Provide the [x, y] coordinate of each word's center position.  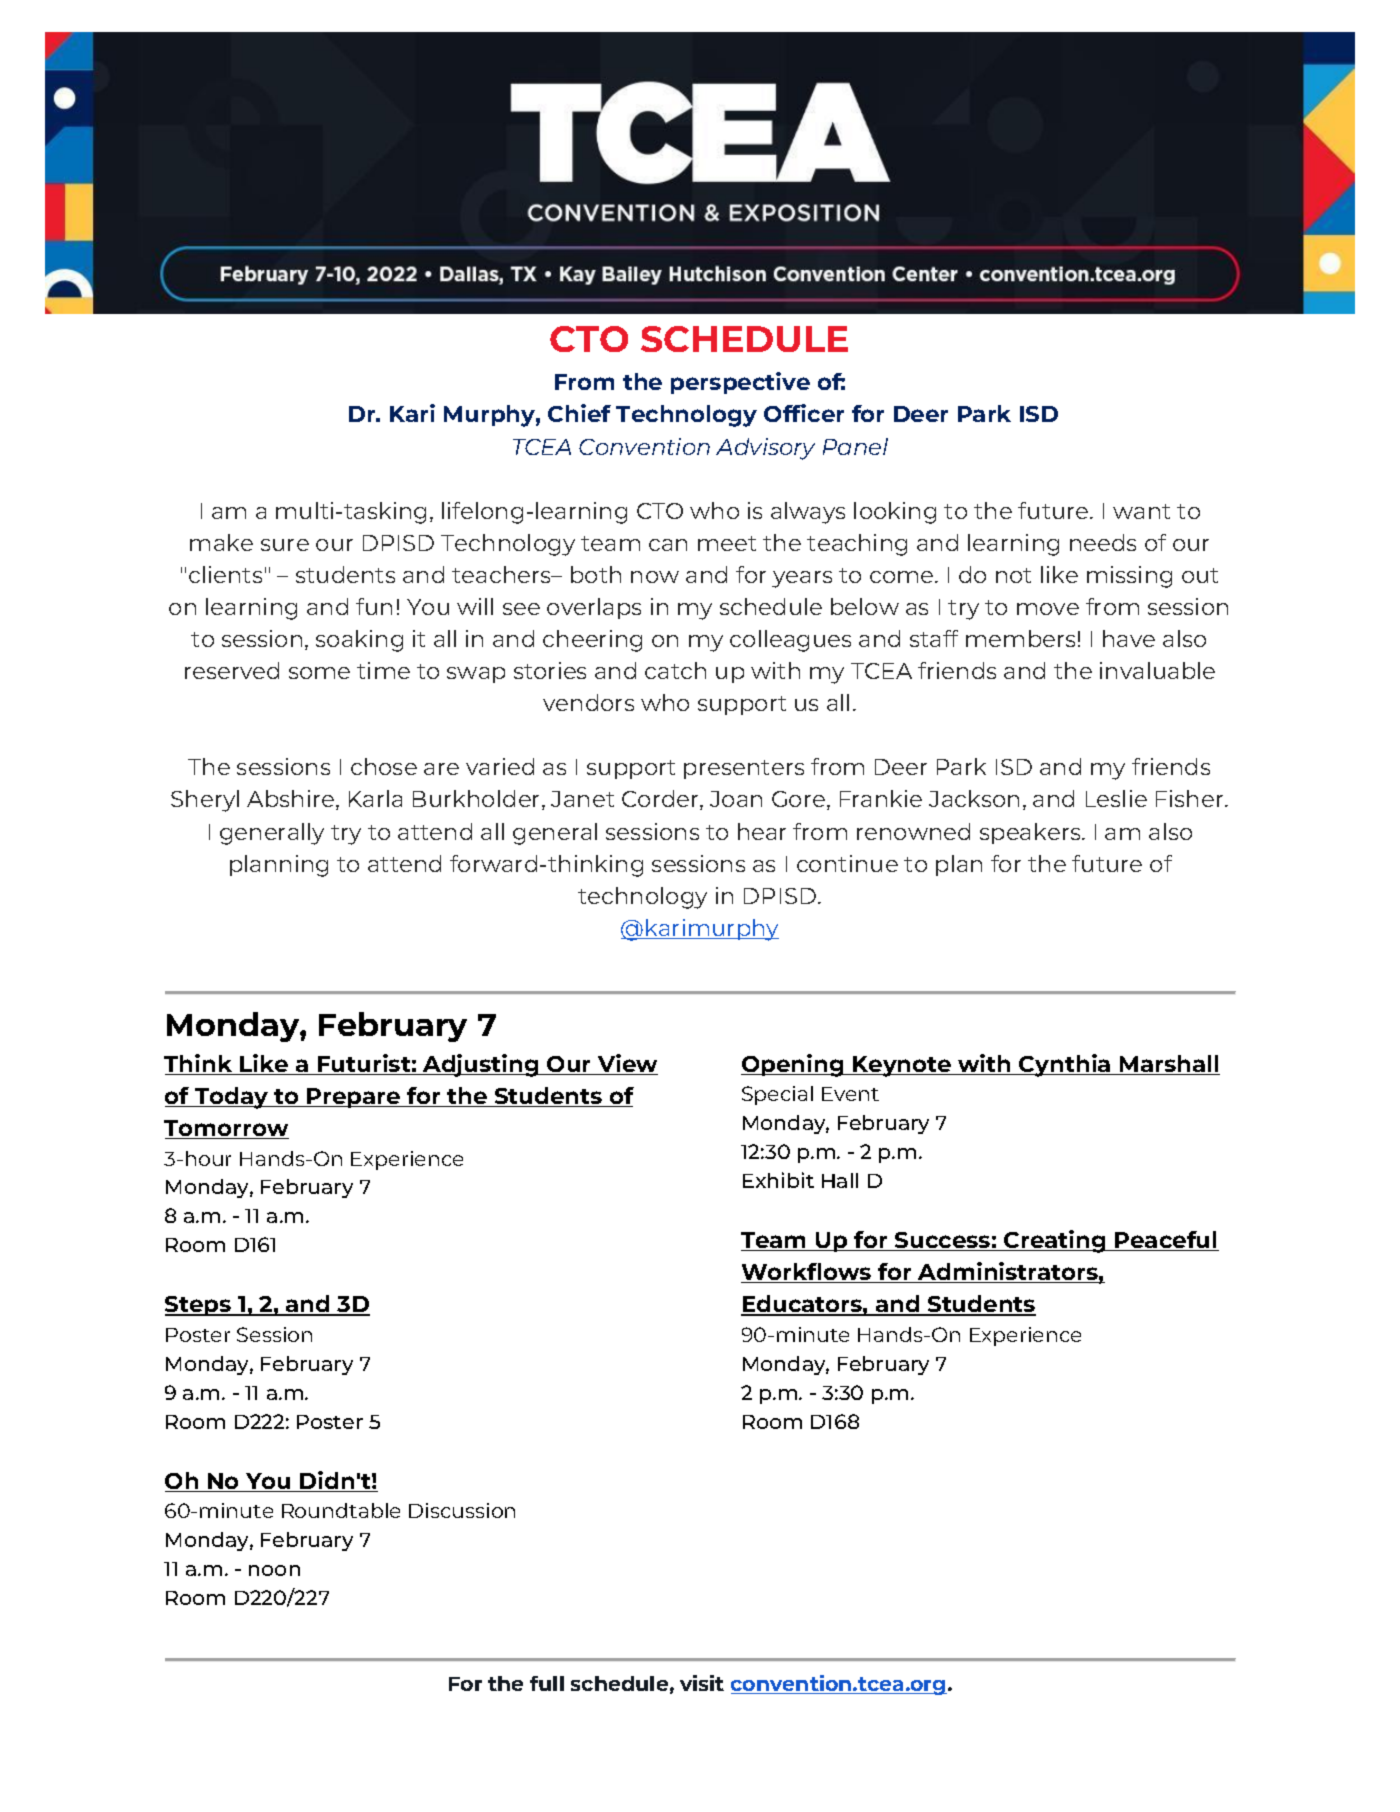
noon [274, 1570]
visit [702, 1683]
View [627, 1064]
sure [285, 545]
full [547, 1683]
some [319, 673]
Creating [1055, 1241]
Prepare [354, 1098]
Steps [199, 1306]
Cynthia [1065, 1065]
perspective [740, 383]
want [1141, 511]
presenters [744, 769]
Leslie [1116, 798]
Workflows [807, 1273]
